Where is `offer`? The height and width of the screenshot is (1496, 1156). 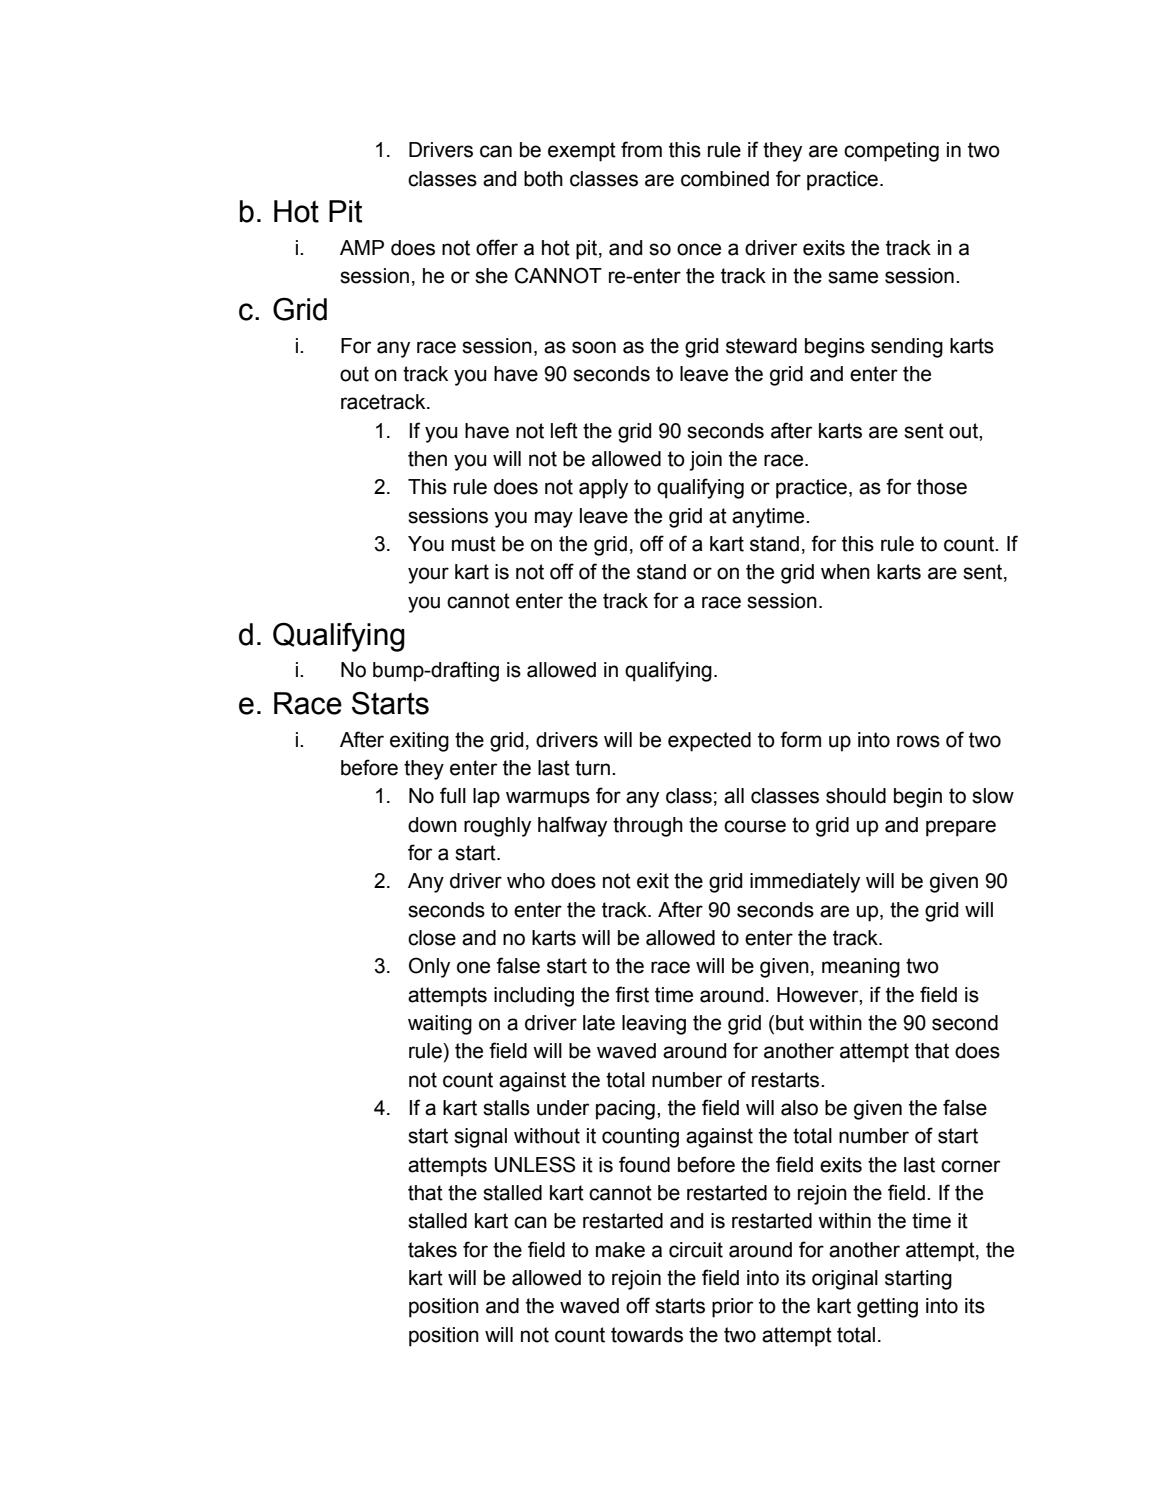 offer is located at coordinates (497, 247).
